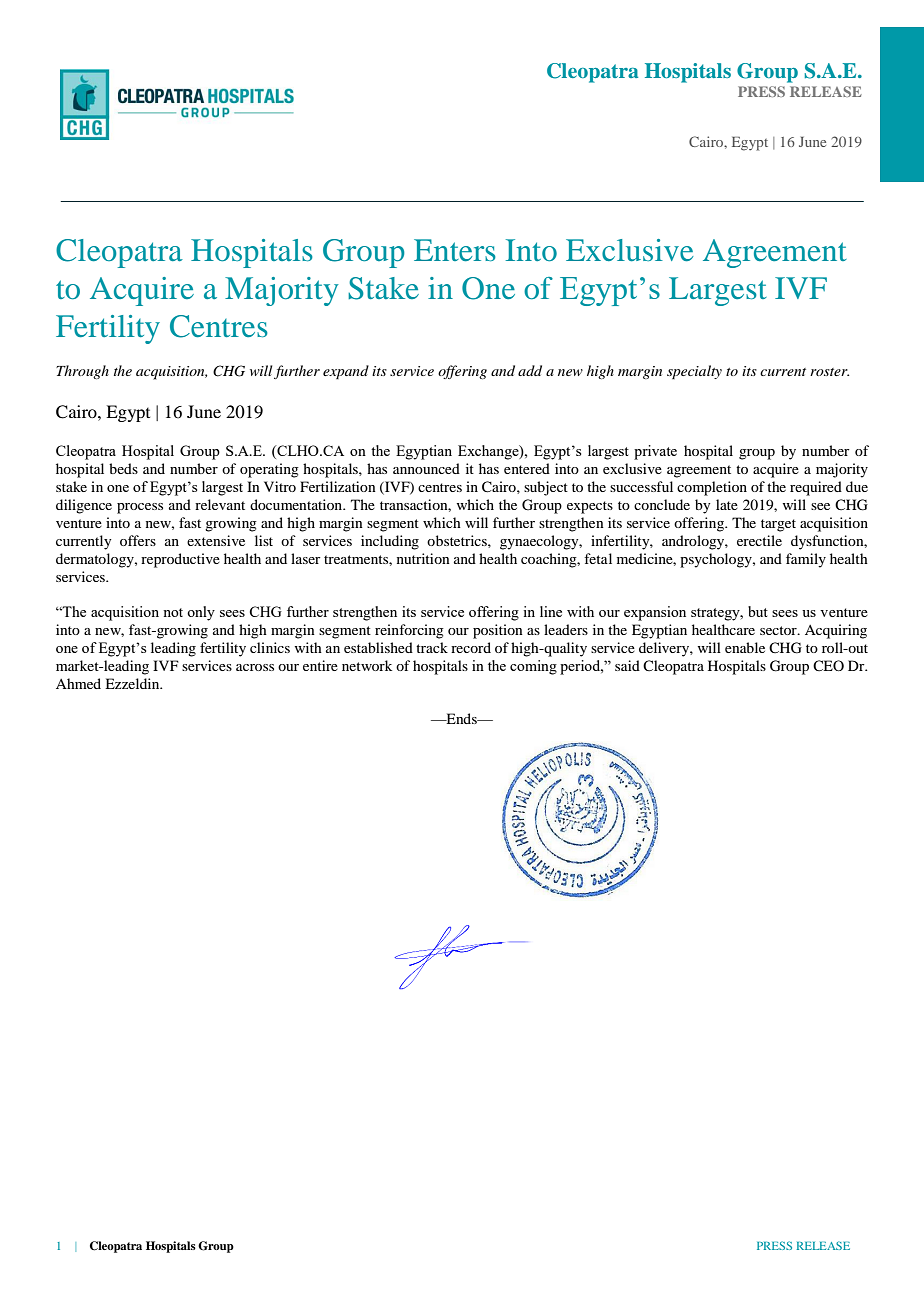 This image has height=1308, width=924. Describe the element at coordinates (390, 542) in the image. I see `including` at that location.
